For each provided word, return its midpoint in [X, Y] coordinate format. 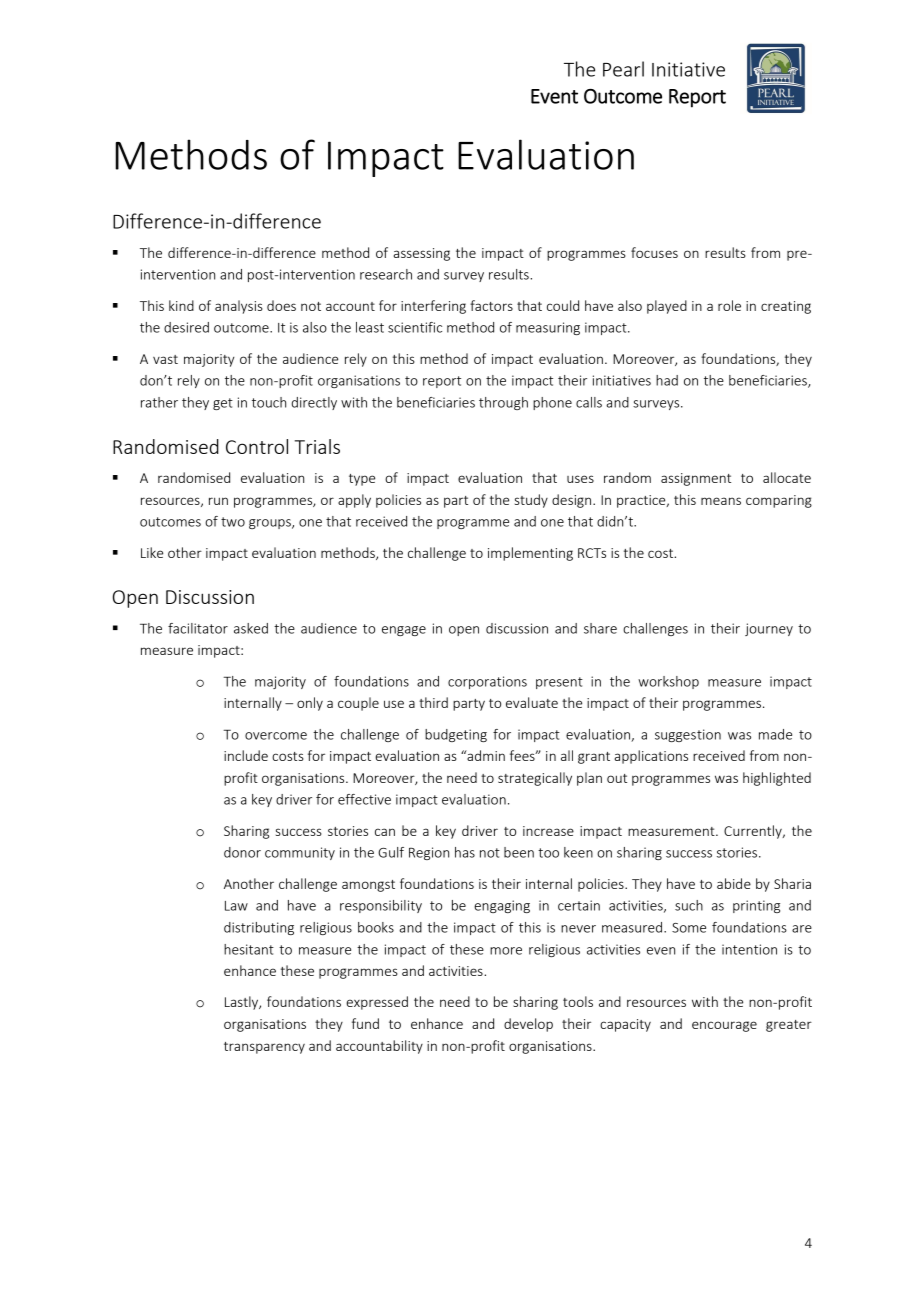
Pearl [623, 69]
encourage [724, 1026]
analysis [239, 307]
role [729, 305]
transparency [264, 1048]
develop [528, 1025]
